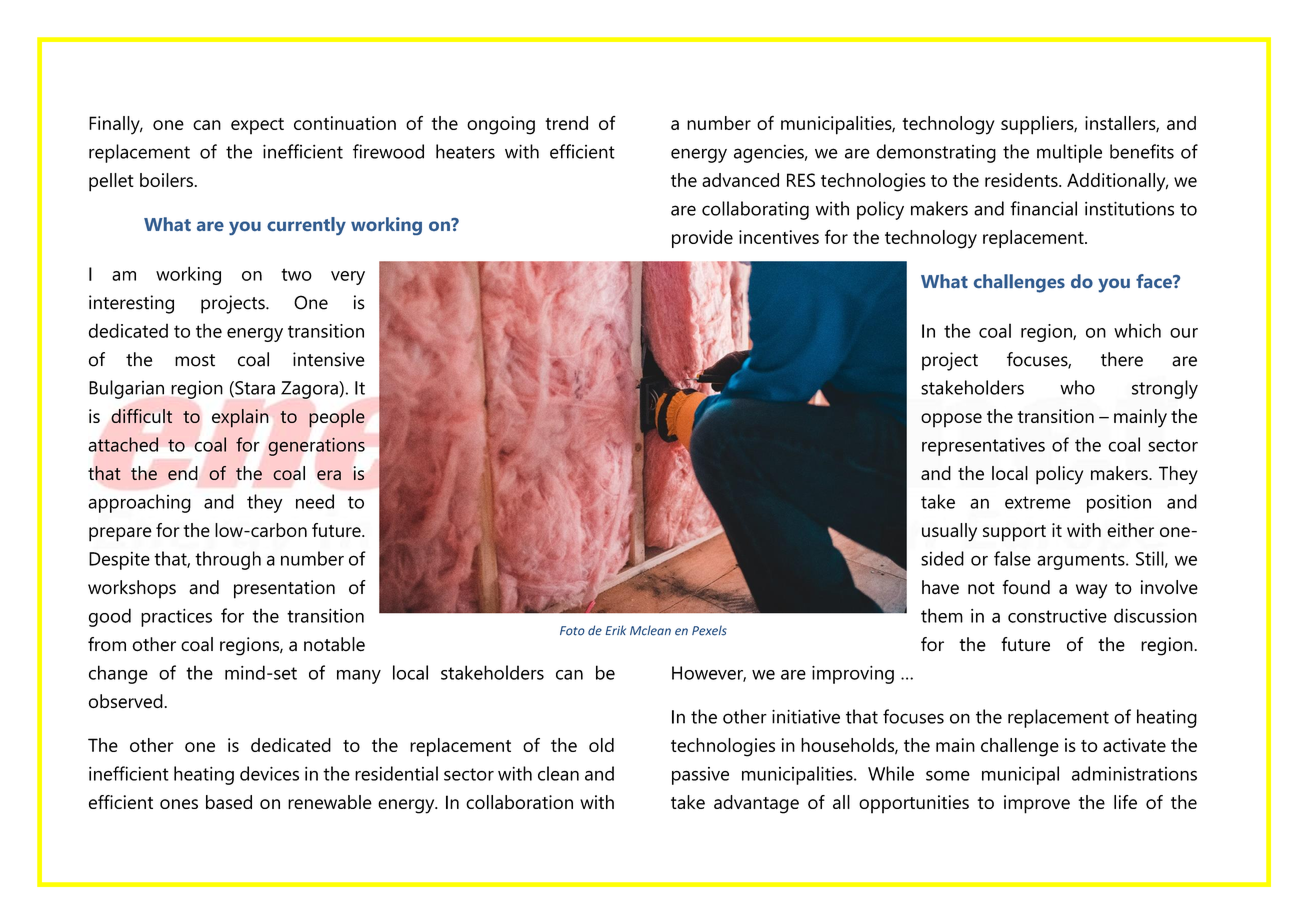 The height and width of the screenshot is (924, 1308). I want to click on representatives, so click(983, 446).
